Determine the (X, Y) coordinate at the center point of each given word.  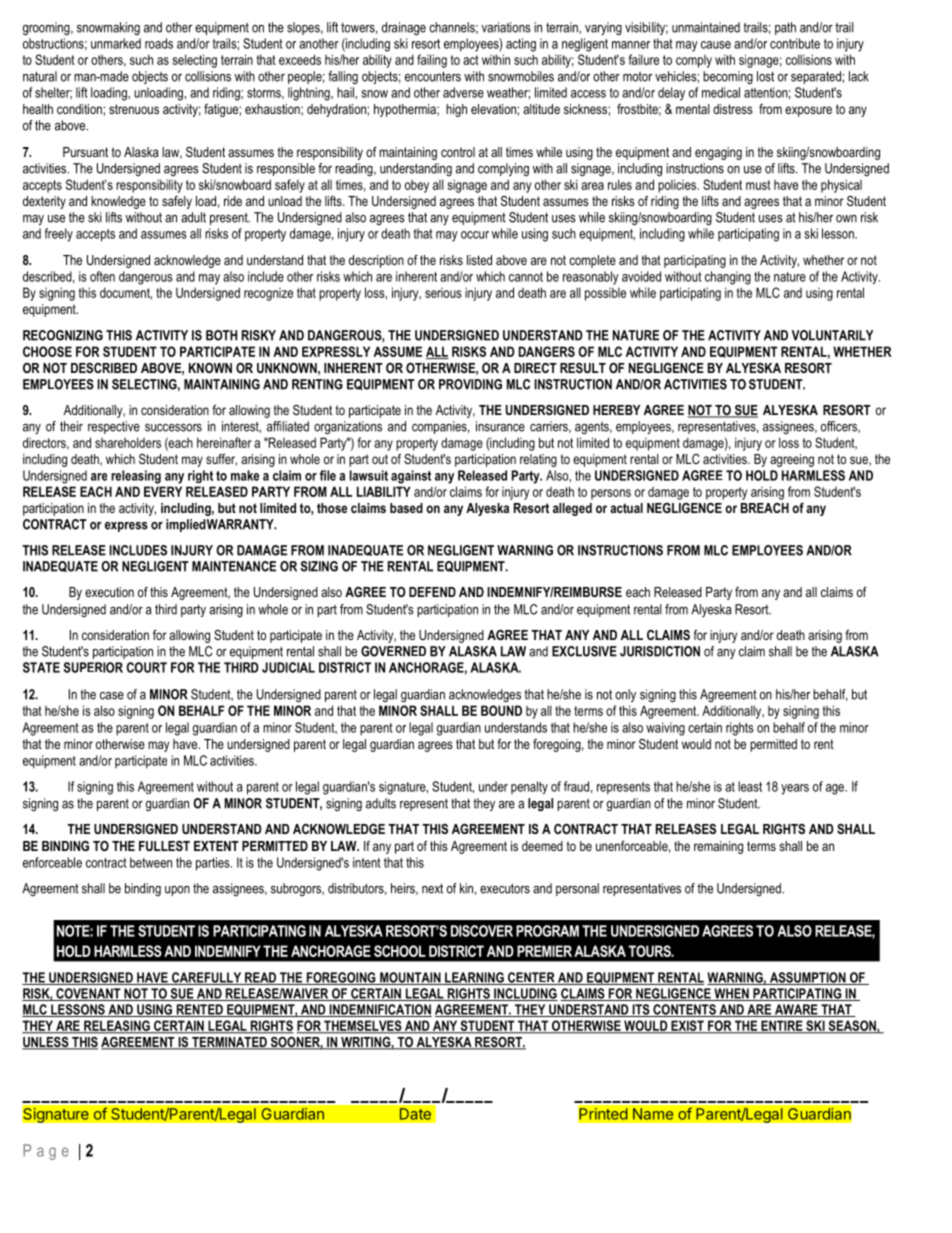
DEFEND (432, 592)
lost (765, 76)
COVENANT (88, 994)
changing (728, 278)
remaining (718, 847)
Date (415, 1114)
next (432, 888)
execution (109, 592)
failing (432, 61)
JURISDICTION (660, 651)
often (102, 276)
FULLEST (164, 846)
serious (443, 293)
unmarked (116, 43)
